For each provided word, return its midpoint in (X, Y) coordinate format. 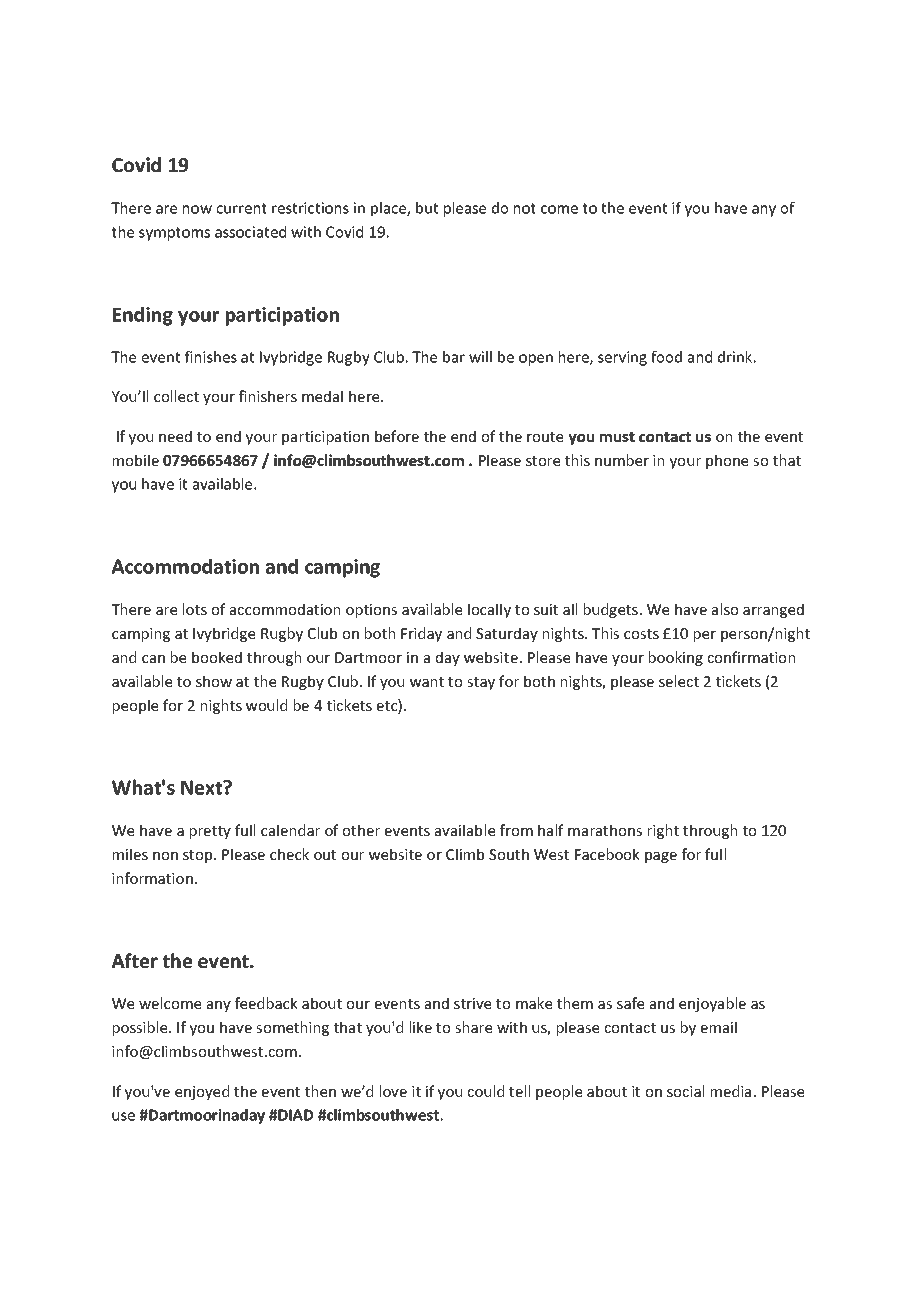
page (661, 857)
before (397, 436)
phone (727, 461)
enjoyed (202, 1092)
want (427, 682)
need (175, 436)
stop (199, 856)
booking (676, 658)
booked (217, 657)
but (427, 208)
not (525, 208)
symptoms (174, 234)
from (516, 830)
